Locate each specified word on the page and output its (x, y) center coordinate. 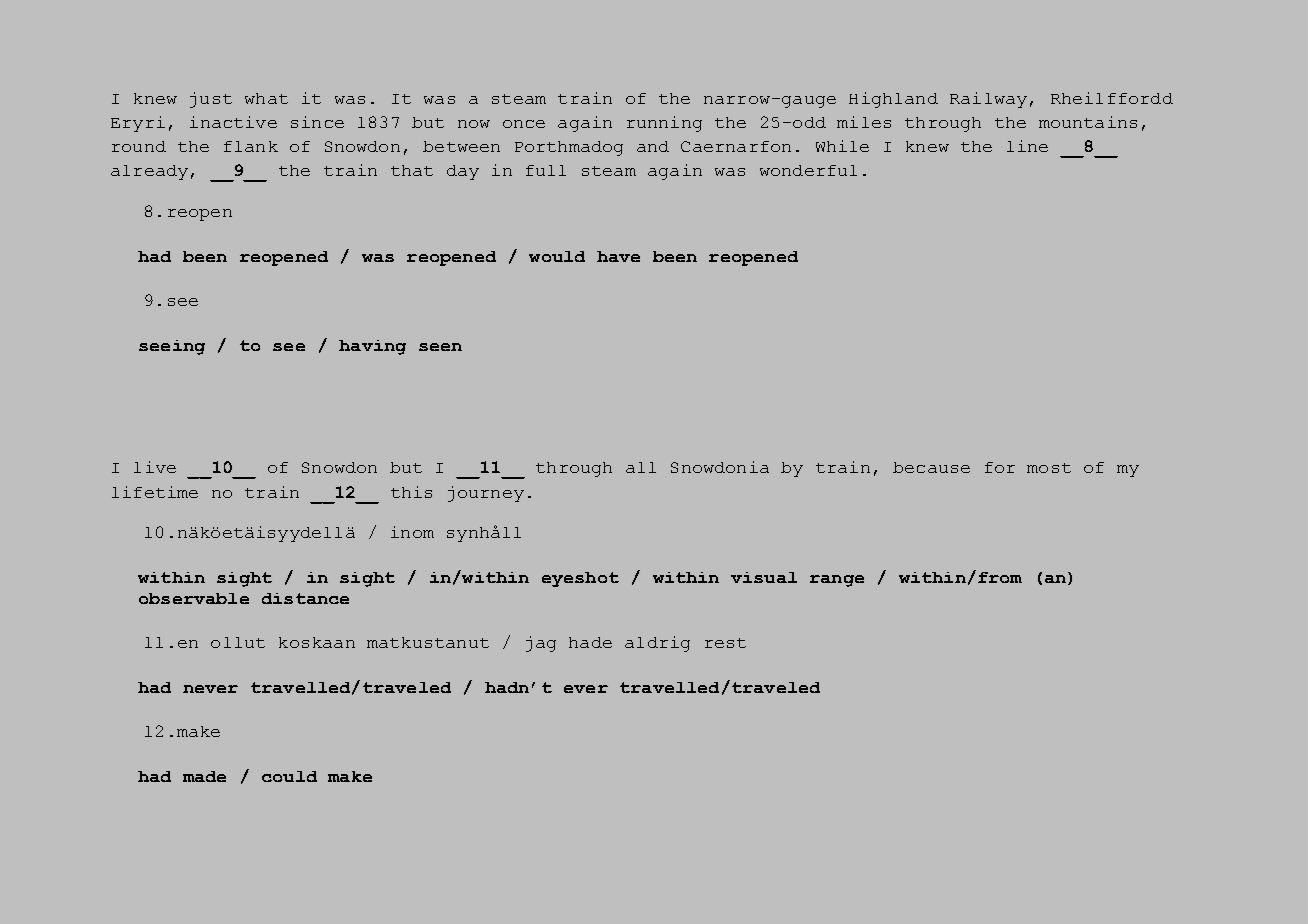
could (289, 776)
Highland (893, 100)
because (931, 467)
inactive (233, 122)
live (155, 467)
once (524, 124)
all (641, 467)
